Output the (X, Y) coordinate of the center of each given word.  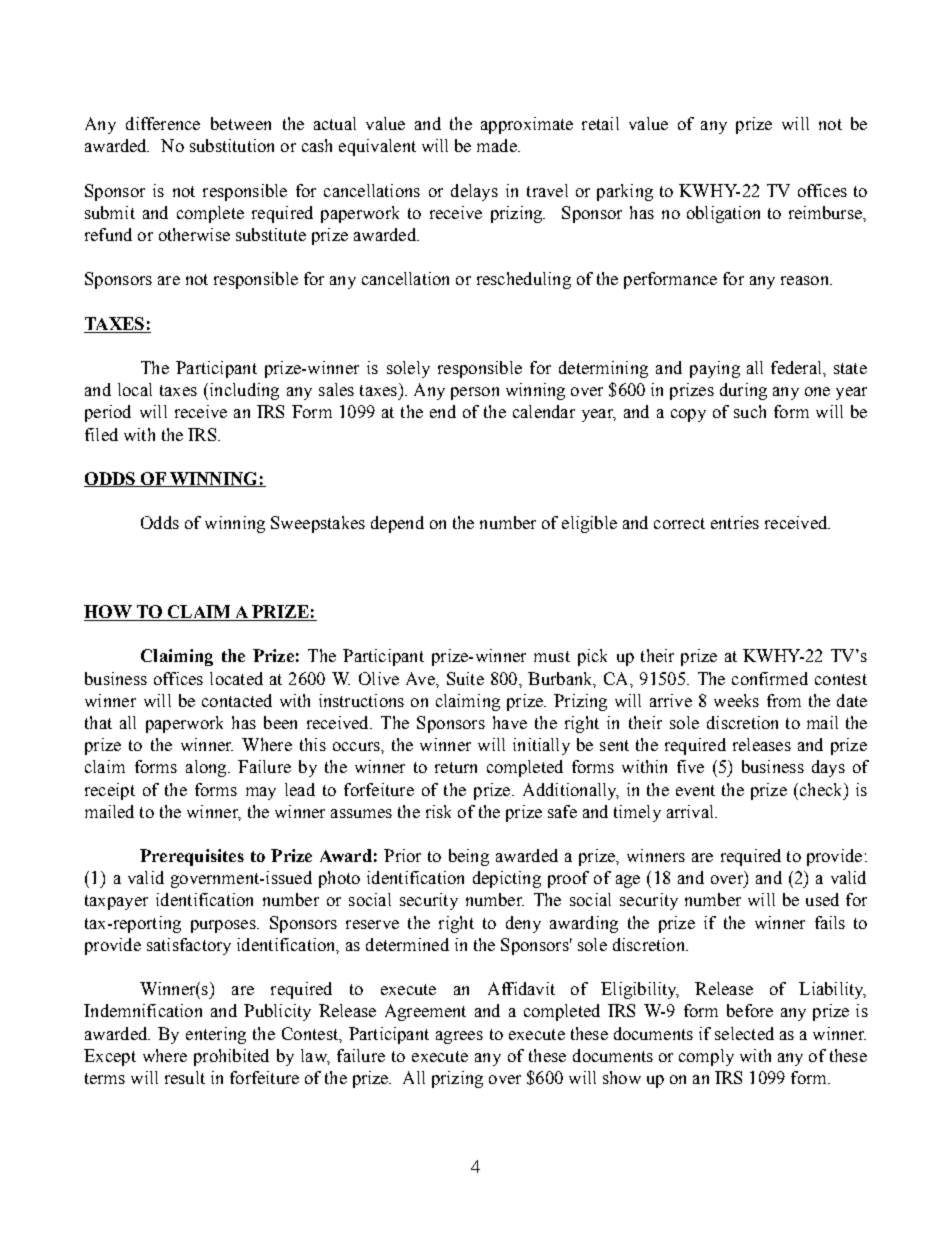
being (469, 857)
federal (797, 367)
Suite (465, 678)
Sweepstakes (318, 524)
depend (397, 524)
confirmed (770, 678)
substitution (232, 145)
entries (735, 522)
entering (216, 1035)
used (822, 899)
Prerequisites (192, 857)
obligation (723, 214)
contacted (237, 700)
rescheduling (524, 280)
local (135, 389)
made (498, 145)
